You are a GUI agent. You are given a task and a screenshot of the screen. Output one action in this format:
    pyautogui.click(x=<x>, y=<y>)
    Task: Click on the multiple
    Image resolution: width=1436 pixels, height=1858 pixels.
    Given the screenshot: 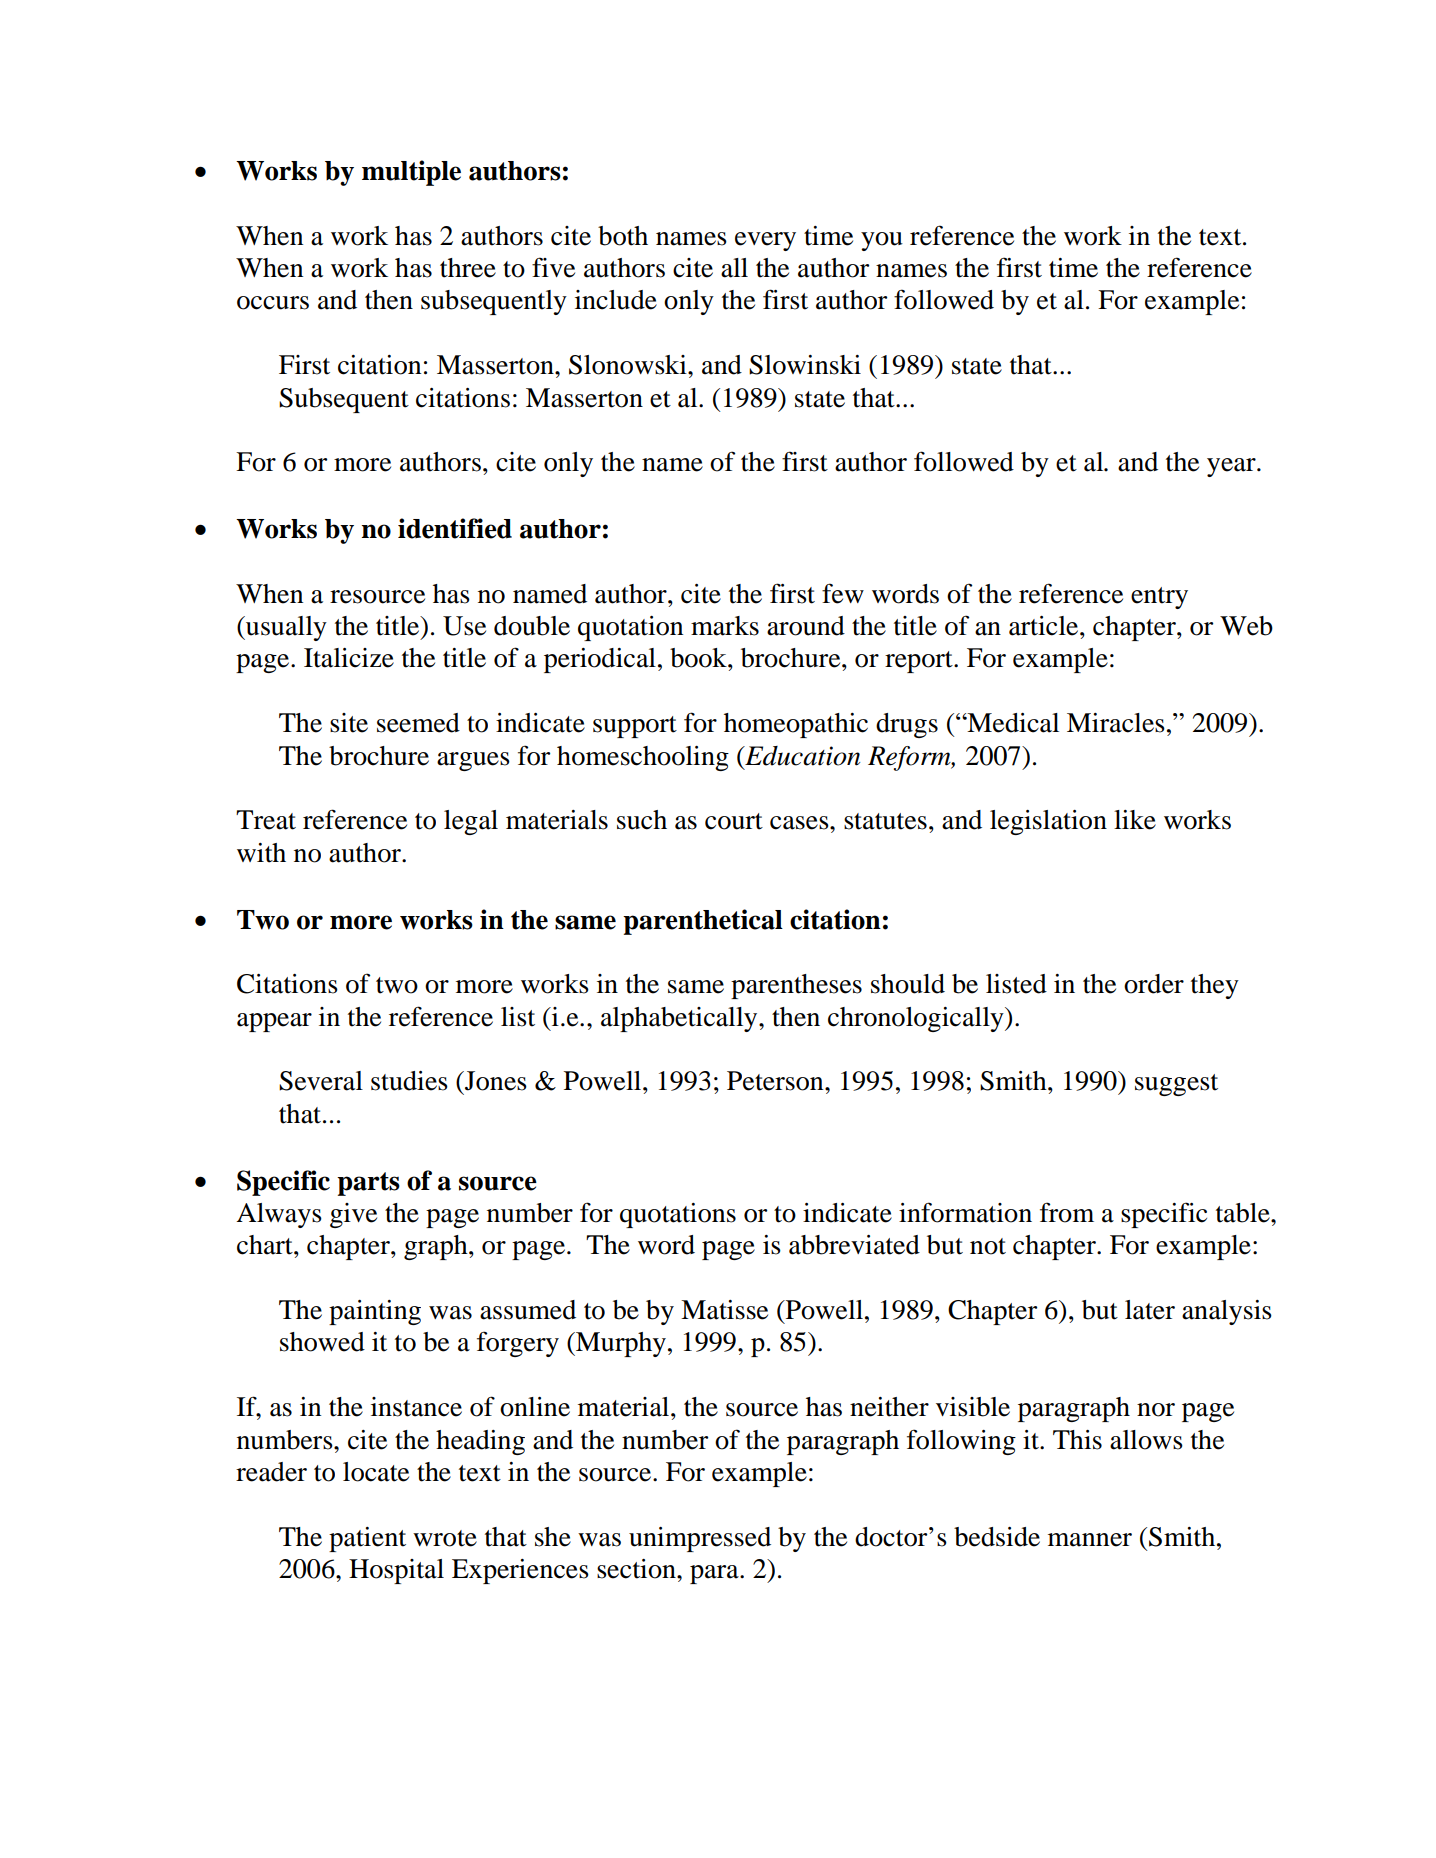 What is the action you would take?
    pyautogui.click(x=411, y=173)
